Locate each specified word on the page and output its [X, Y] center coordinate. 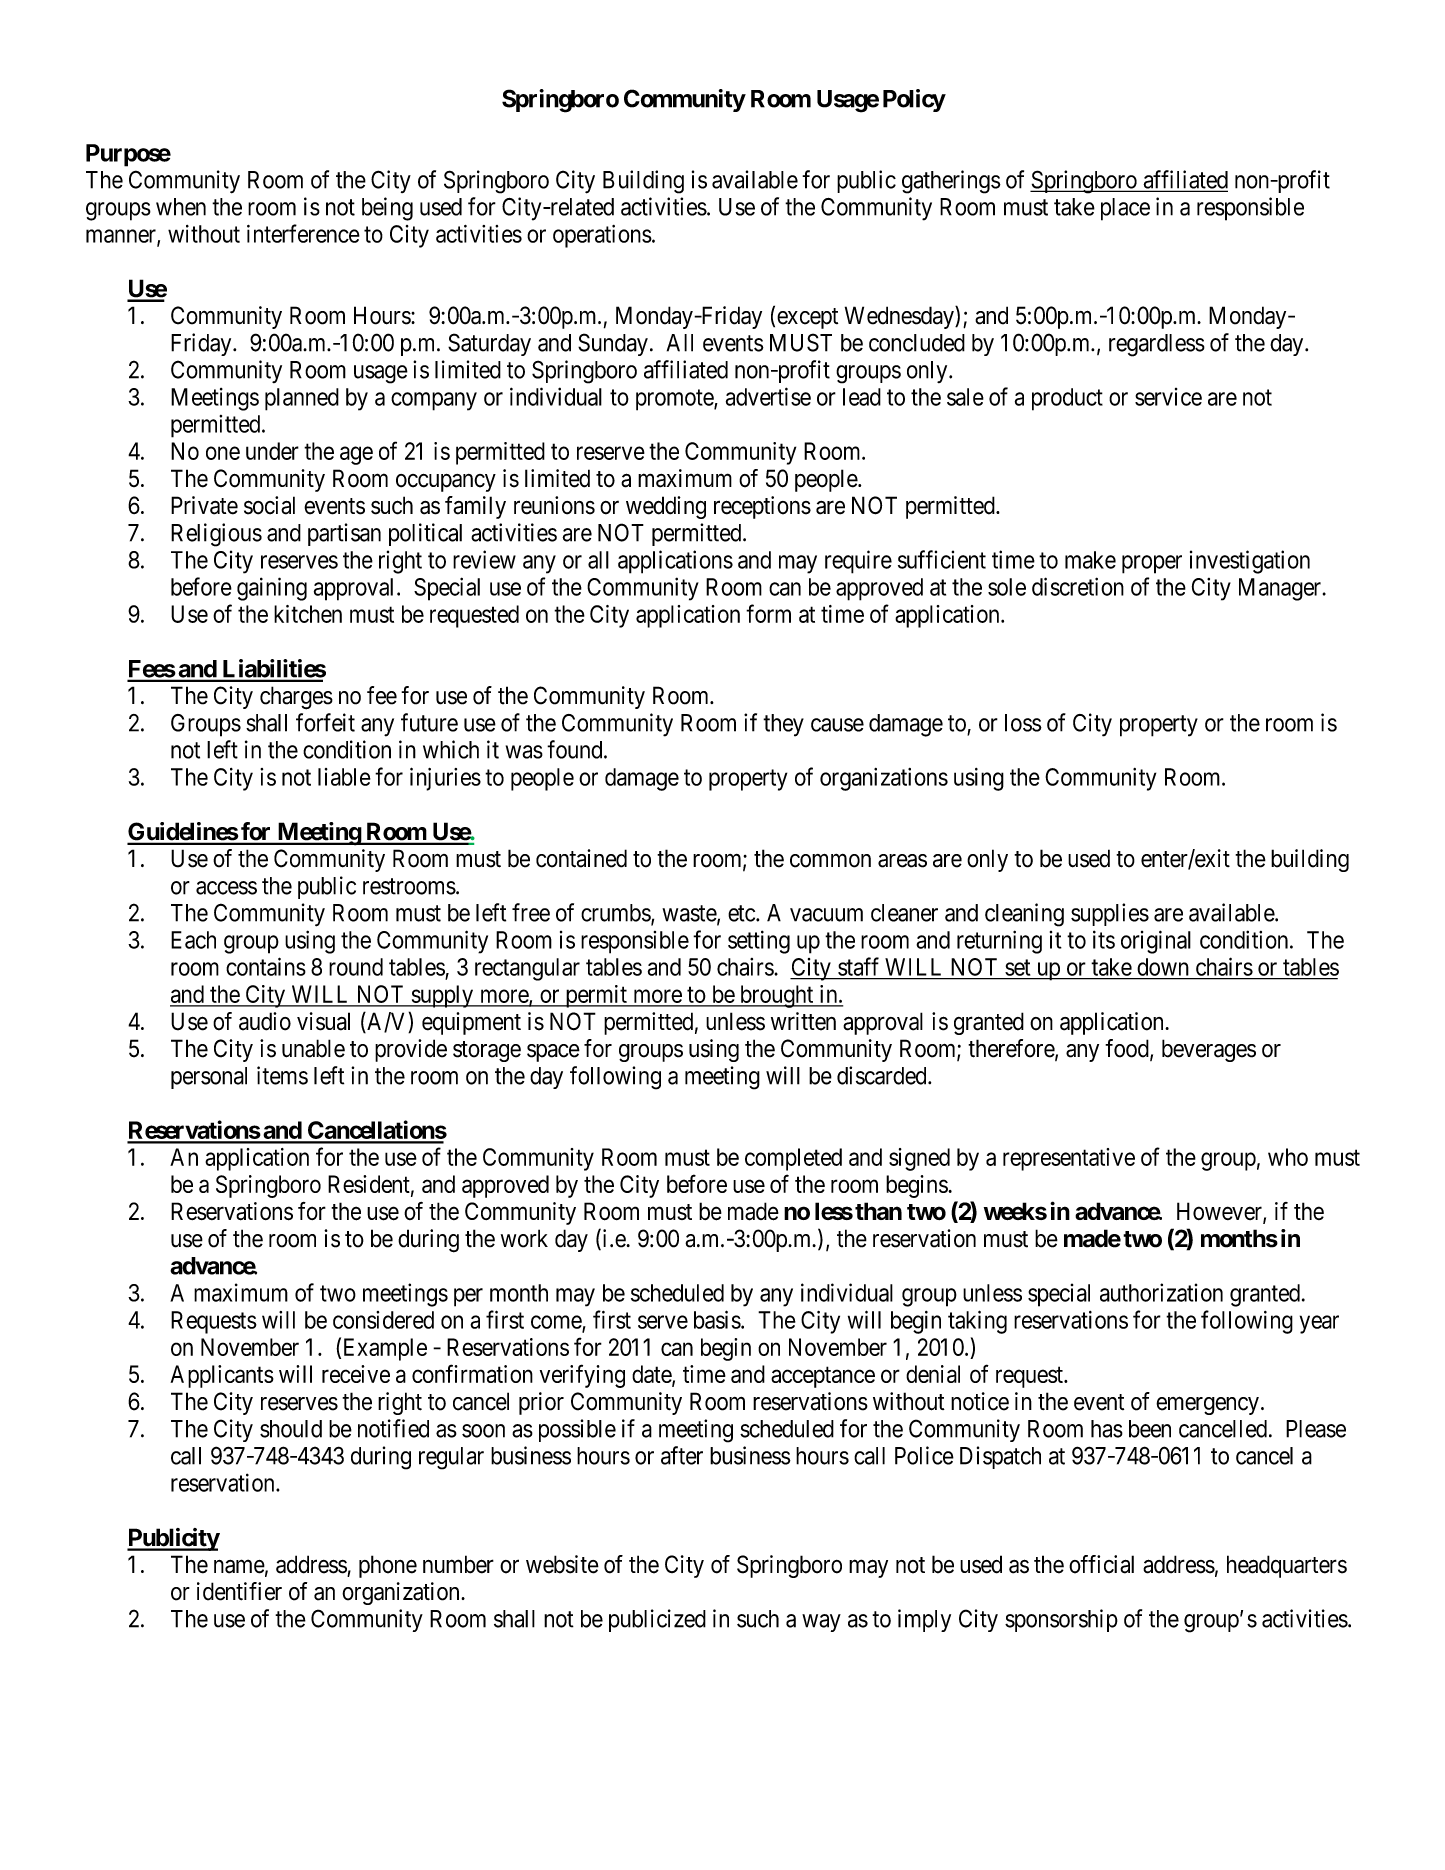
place [1125, 209]
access [226, 888]
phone [388, 1566]
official [1101, 1564]
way [821, 1623]
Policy [914, 100]
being [387, 209]
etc [742, 913]
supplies [1110, 914]
